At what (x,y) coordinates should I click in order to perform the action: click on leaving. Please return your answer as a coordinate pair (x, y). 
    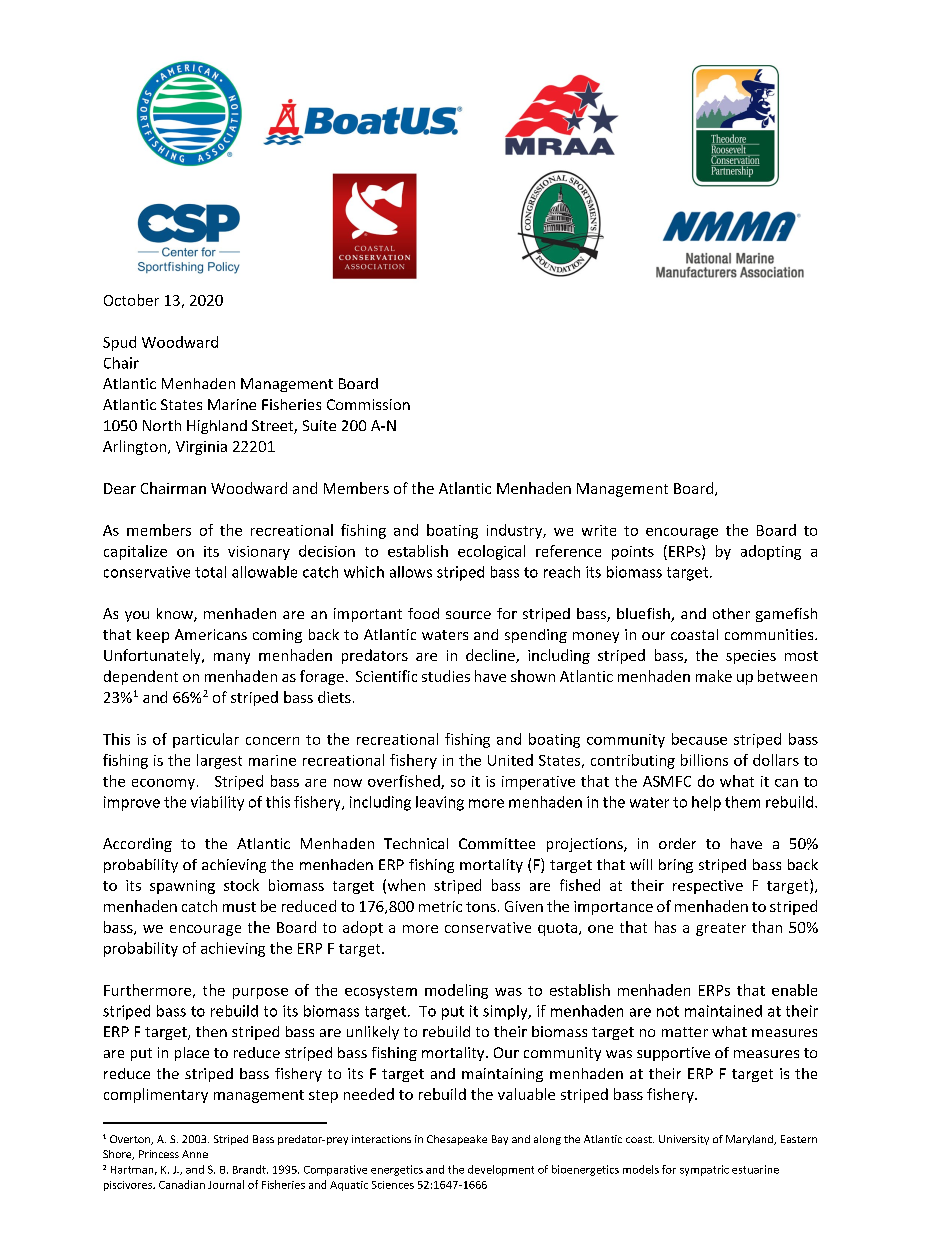
    Looking at the image, I should click on (440, 803).
